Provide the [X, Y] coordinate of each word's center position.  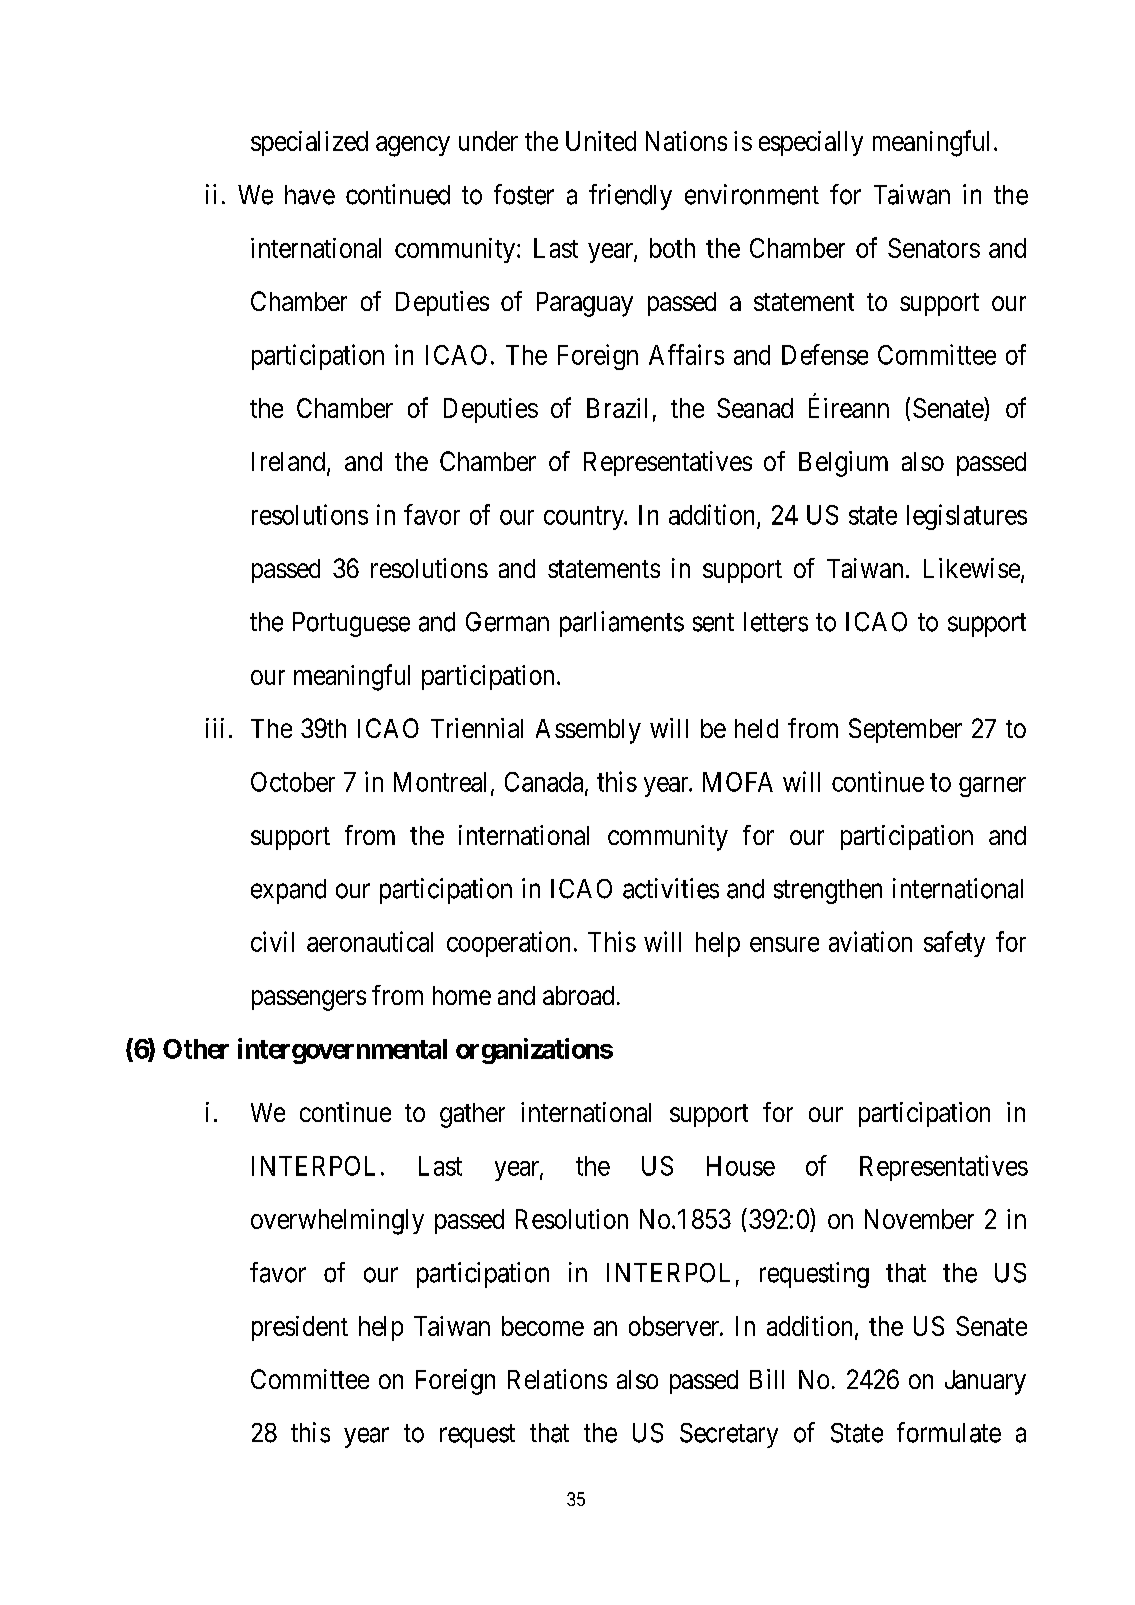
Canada [545, 783]
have [310, 195]
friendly [630, 197]
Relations [557, 1379]
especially [811, 143]
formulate [949, 1432]
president [300, 1328]
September [905, 730]
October [293, 782]
